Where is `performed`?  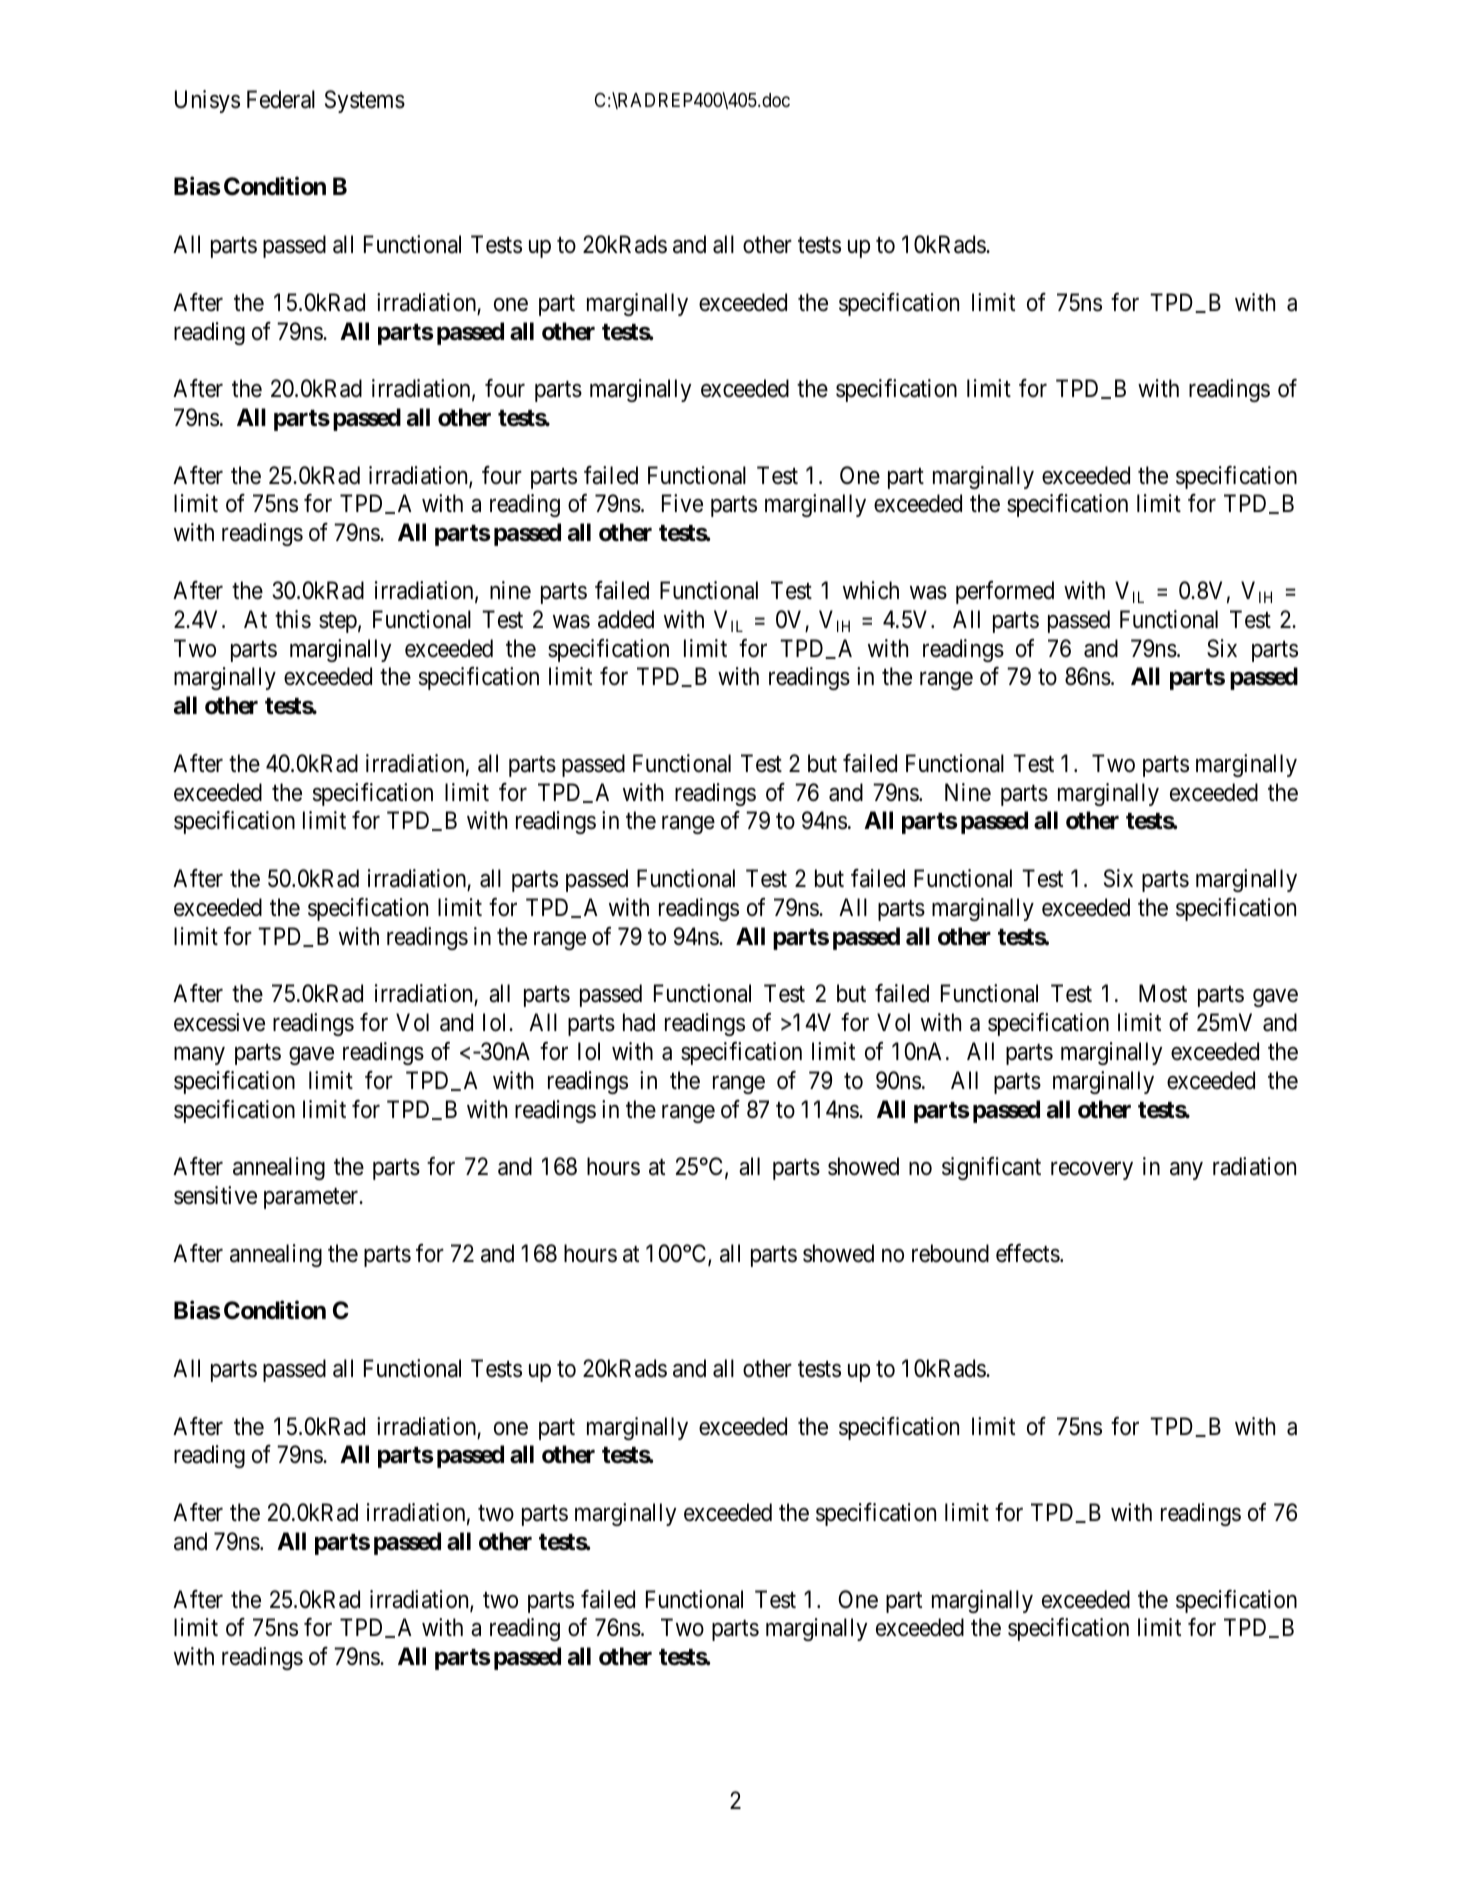 performed is located at coordinates (1005, 592).
